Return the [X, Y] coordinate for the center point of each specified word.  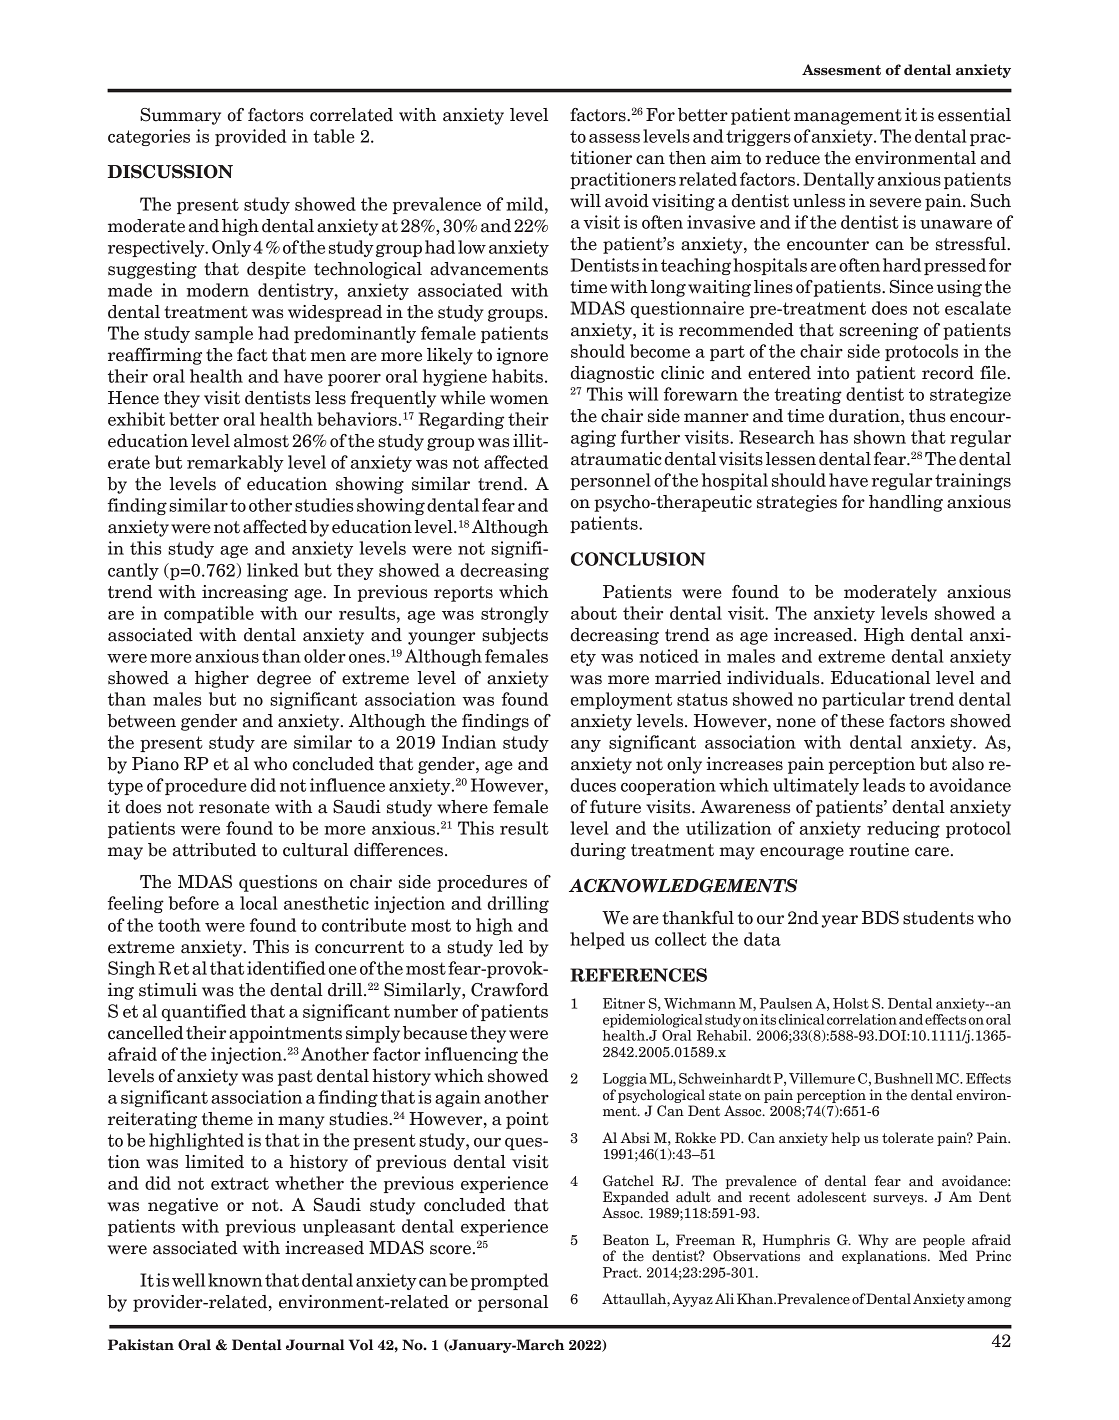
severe [895, 203]
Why [873, 1241]
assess [614, 138]
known [235, 1280]
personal [513, 1303]
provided [251, 137]
